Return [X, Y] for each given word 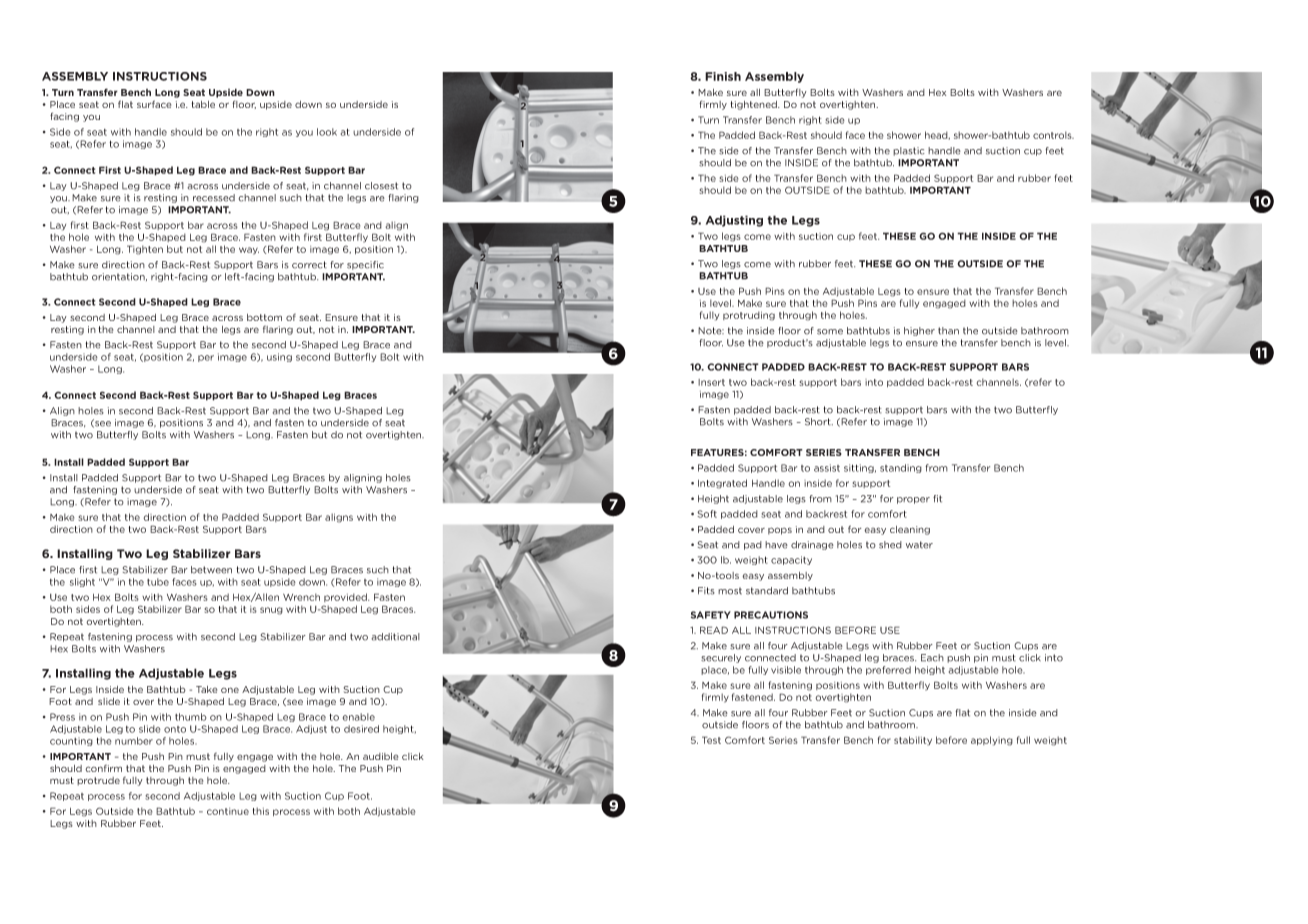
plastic [909, 151]
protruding [749, 316]
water [919, 545]
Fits [706, 591]
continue [228, 811]
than [948, 331]
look [327, 132]
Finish [723, 76]
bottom [264, 317]
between [211, 570]
